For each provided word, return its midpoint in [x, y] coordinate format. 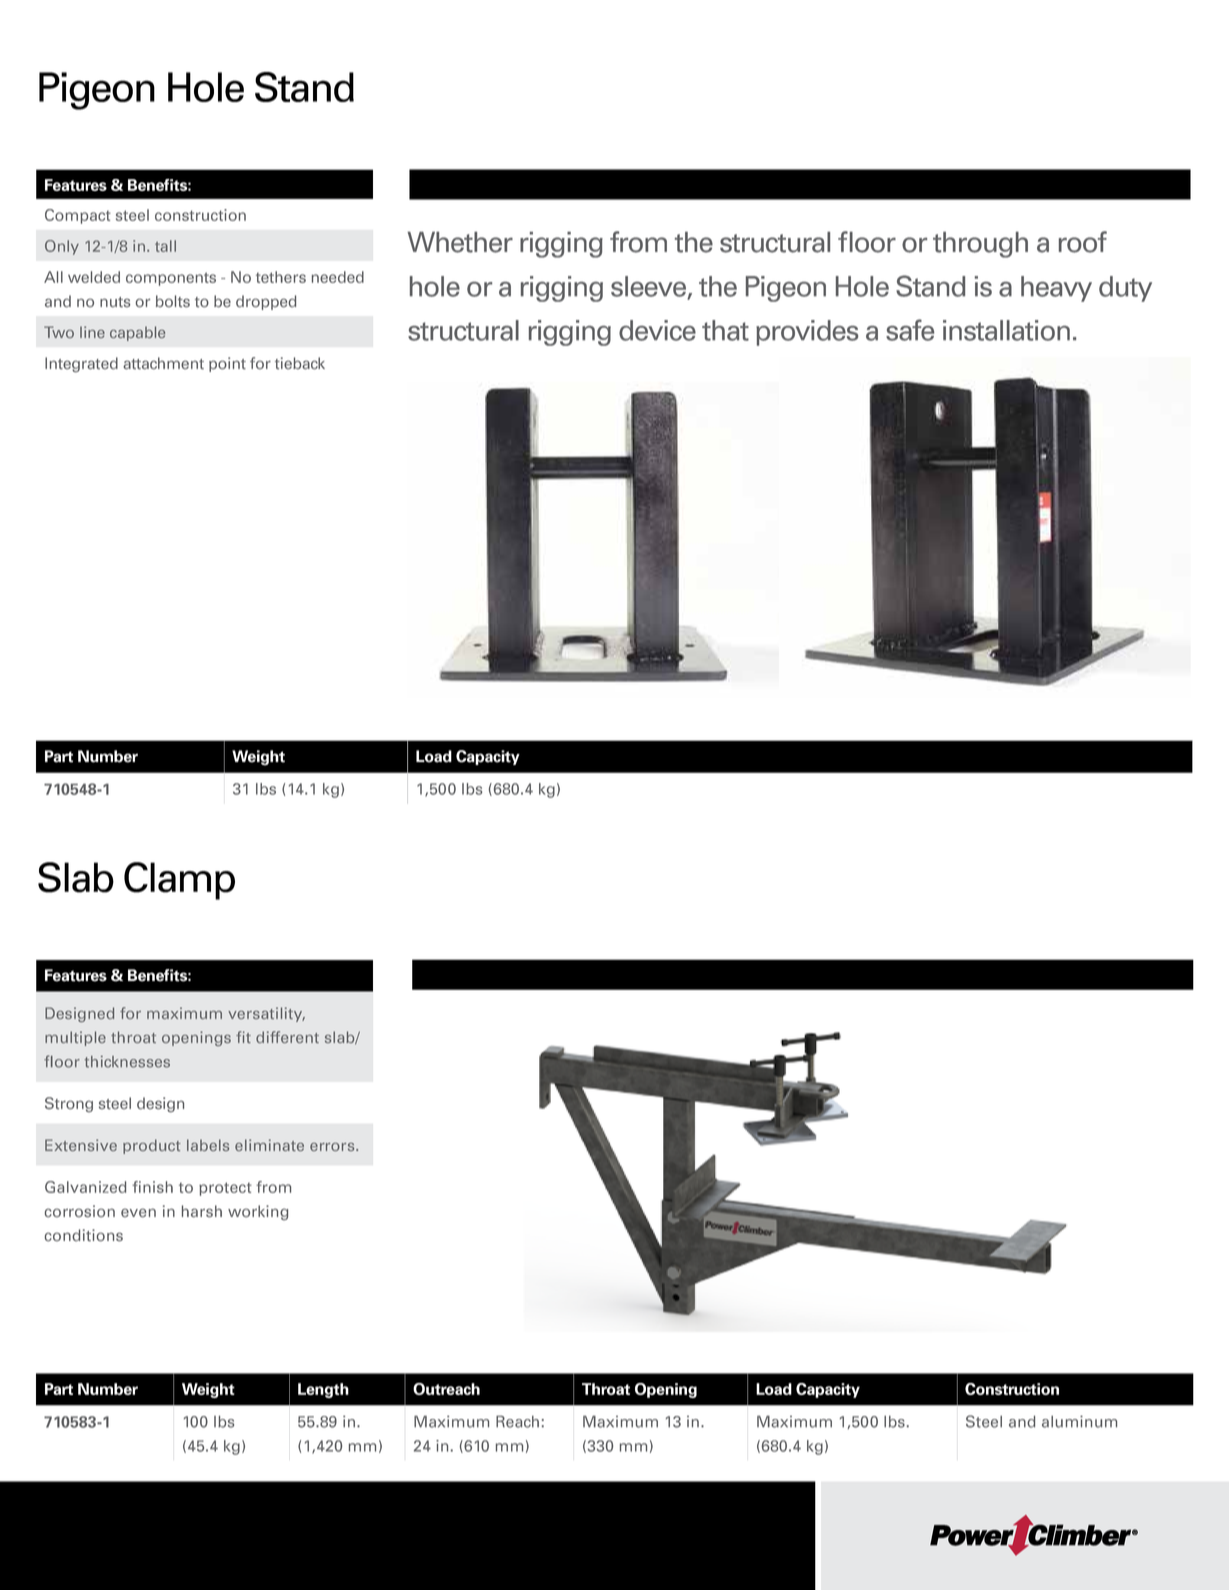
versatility [266, 1014]
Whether [460, 242]
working [258, 1212]
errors [333, 1147]
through [980, 245]
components [171, 279]
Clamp [179, 881]
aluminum [1079, 1422]
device [657, 330]
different [287, 1037]
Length [323, 1390]
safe [910, 330]
